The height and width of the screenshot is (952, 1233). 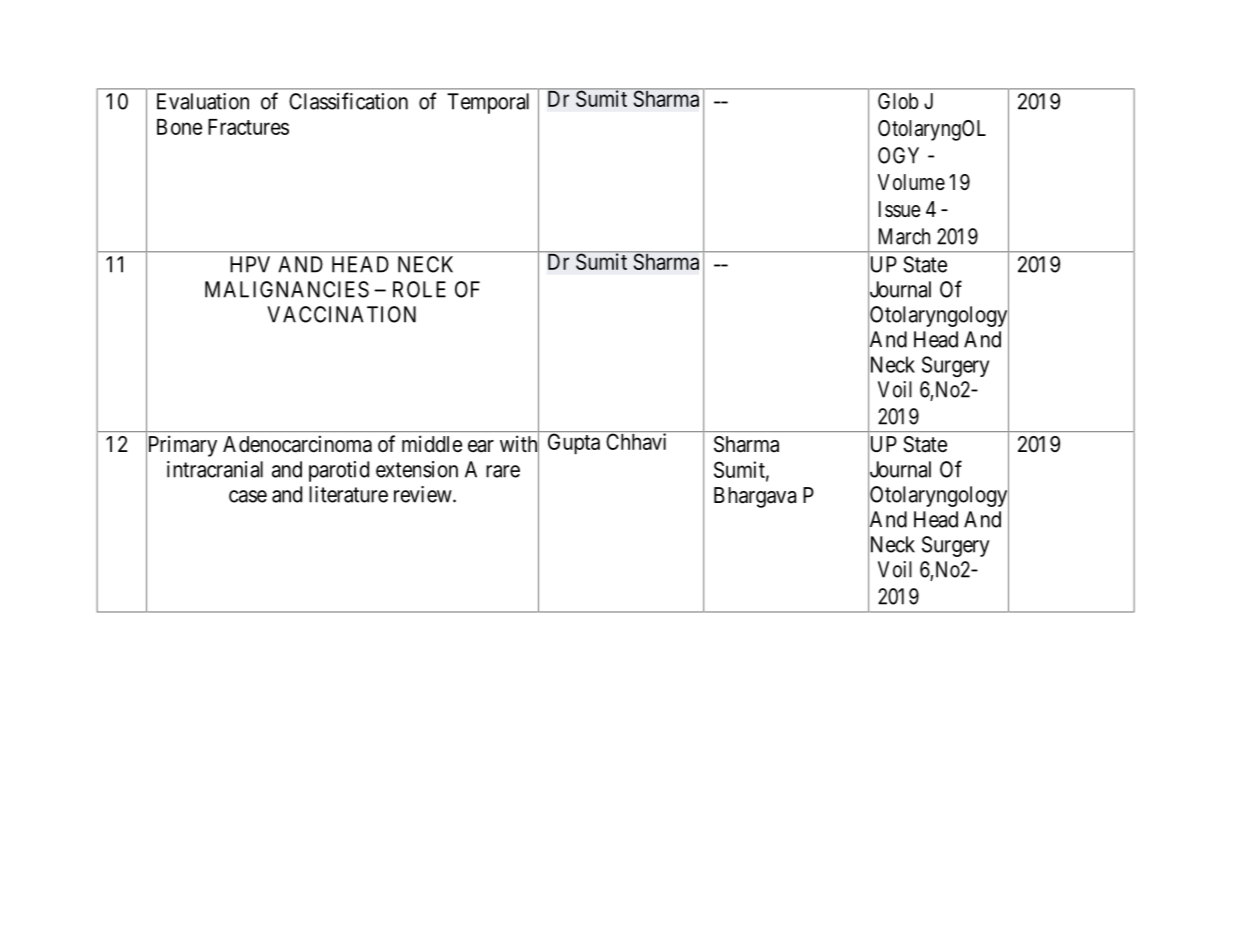 I want to click on case, so click(x=248, y=496).
